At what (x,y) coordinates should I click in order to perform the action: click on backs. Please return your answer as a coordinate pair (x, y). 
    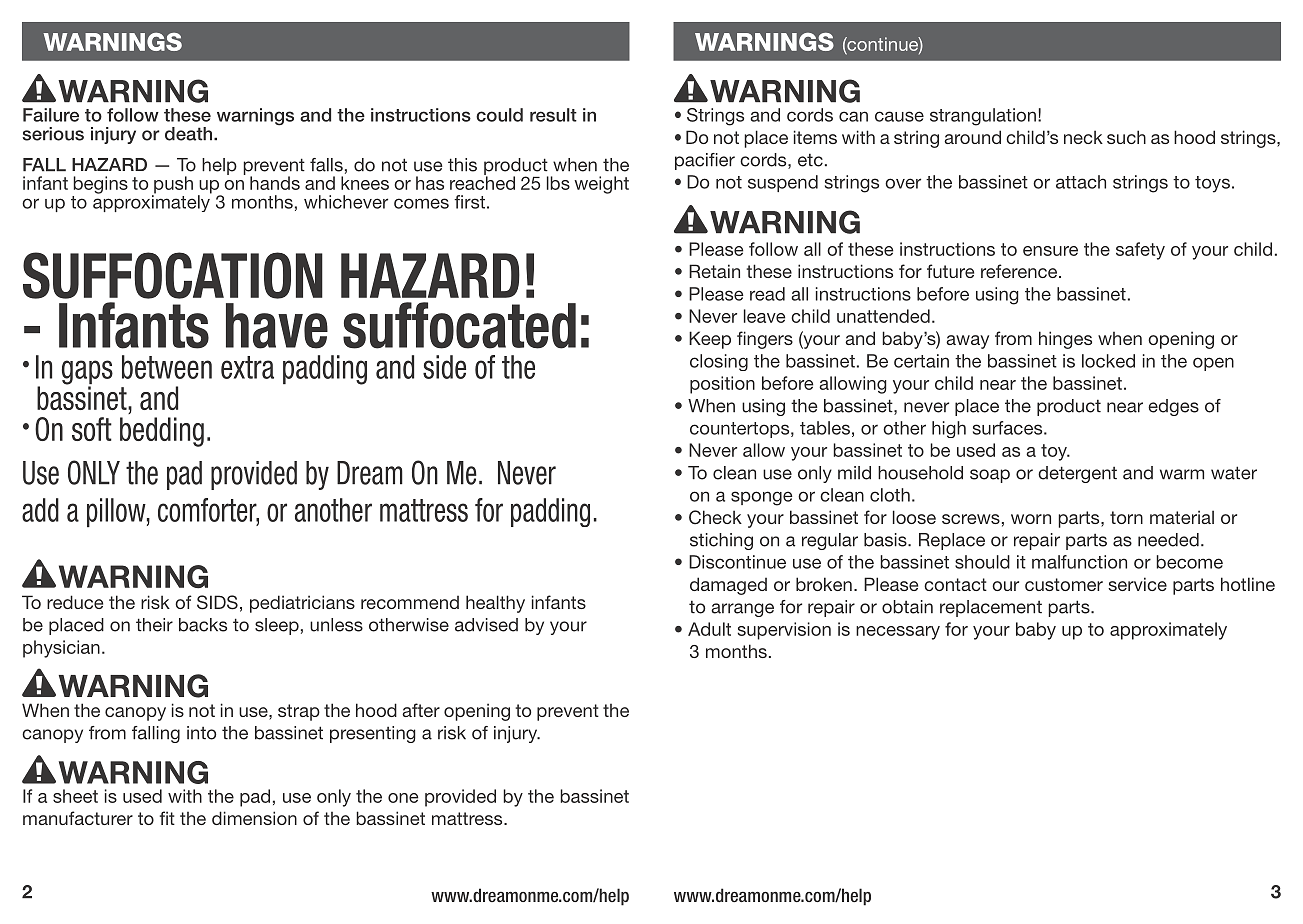
    Looking at the image, I should click on (203, 625).
